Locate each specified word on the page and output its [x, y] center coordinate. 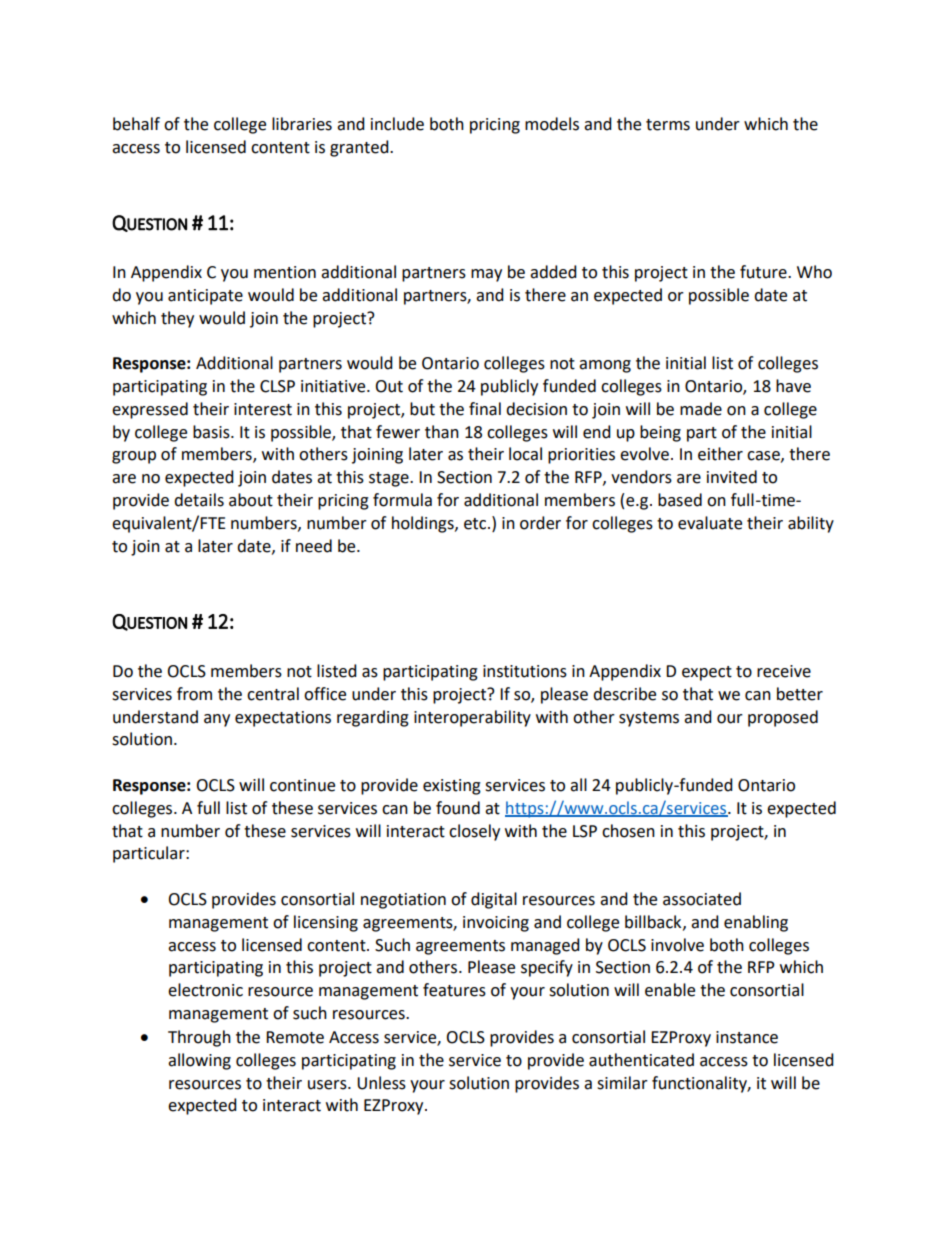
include [397, 124]
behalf [136, 124]
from [194, 694]
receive [784, 671]
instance [747, 1037]
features [454, 990]
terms [668, 125]
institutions [525, 671]
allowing [199, 1061]
